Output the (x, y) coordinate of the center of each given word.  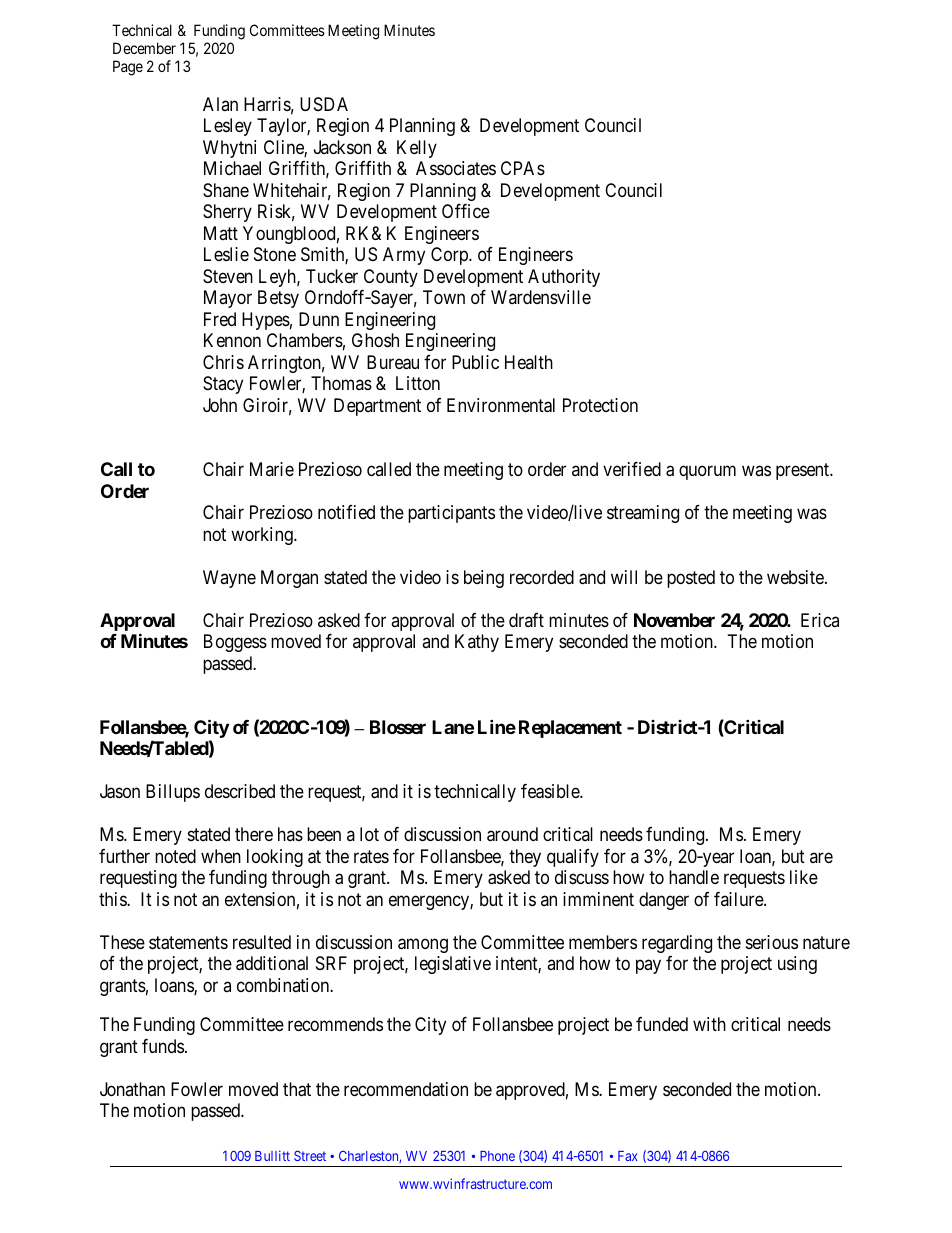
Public (475, 362)
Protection (600, 405)
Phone (497, 1156)
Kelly (417, 149)
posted (691, 579)
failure (739, 899)
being (484, 579)
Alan (220, 104)
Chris (223, 362)
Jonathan (132, 1089)
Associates (456, 168)
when (221, 856)
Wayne (229, 579)
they (525, 858)
